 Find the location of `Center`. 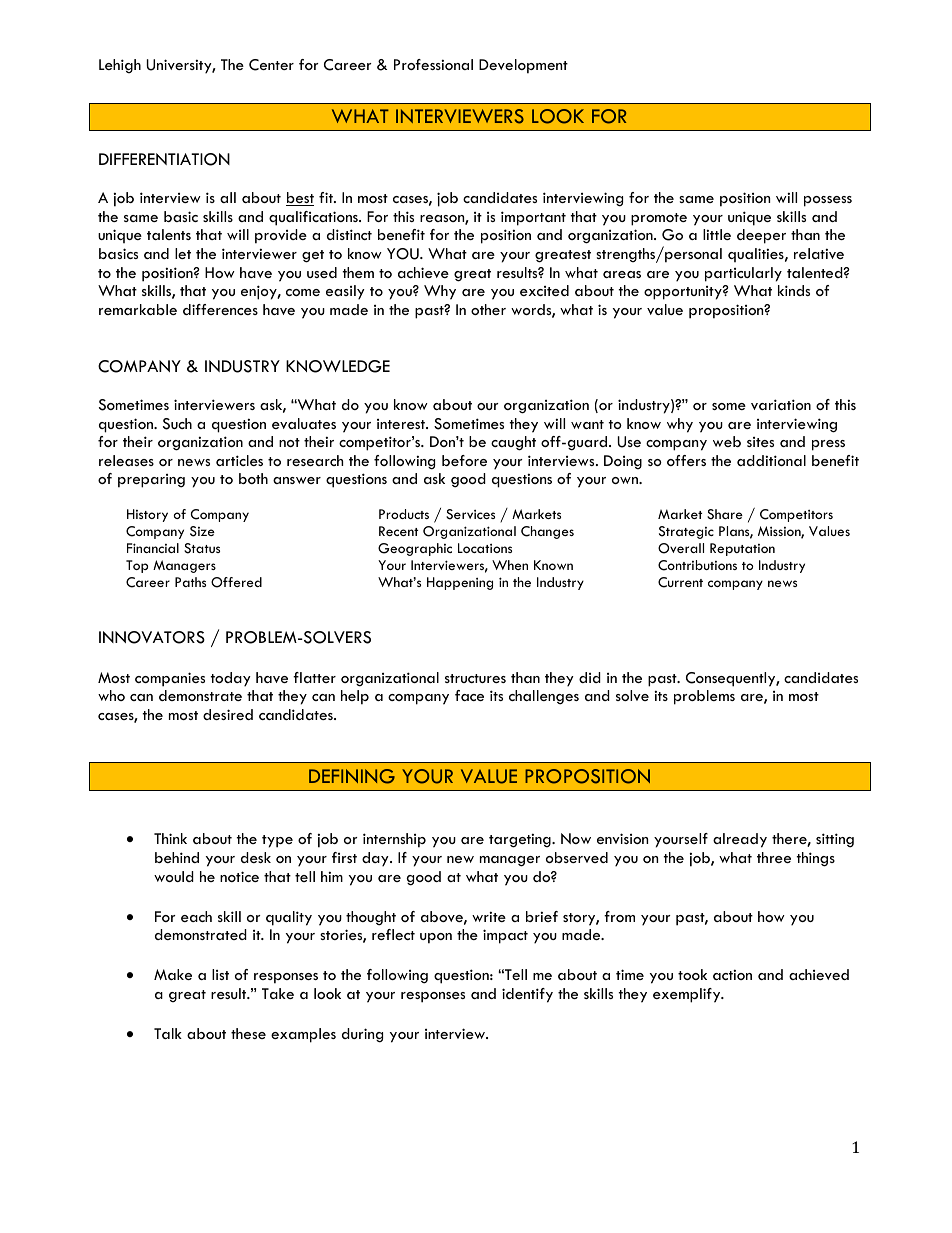

Center is located at coordinates (271, 65).
